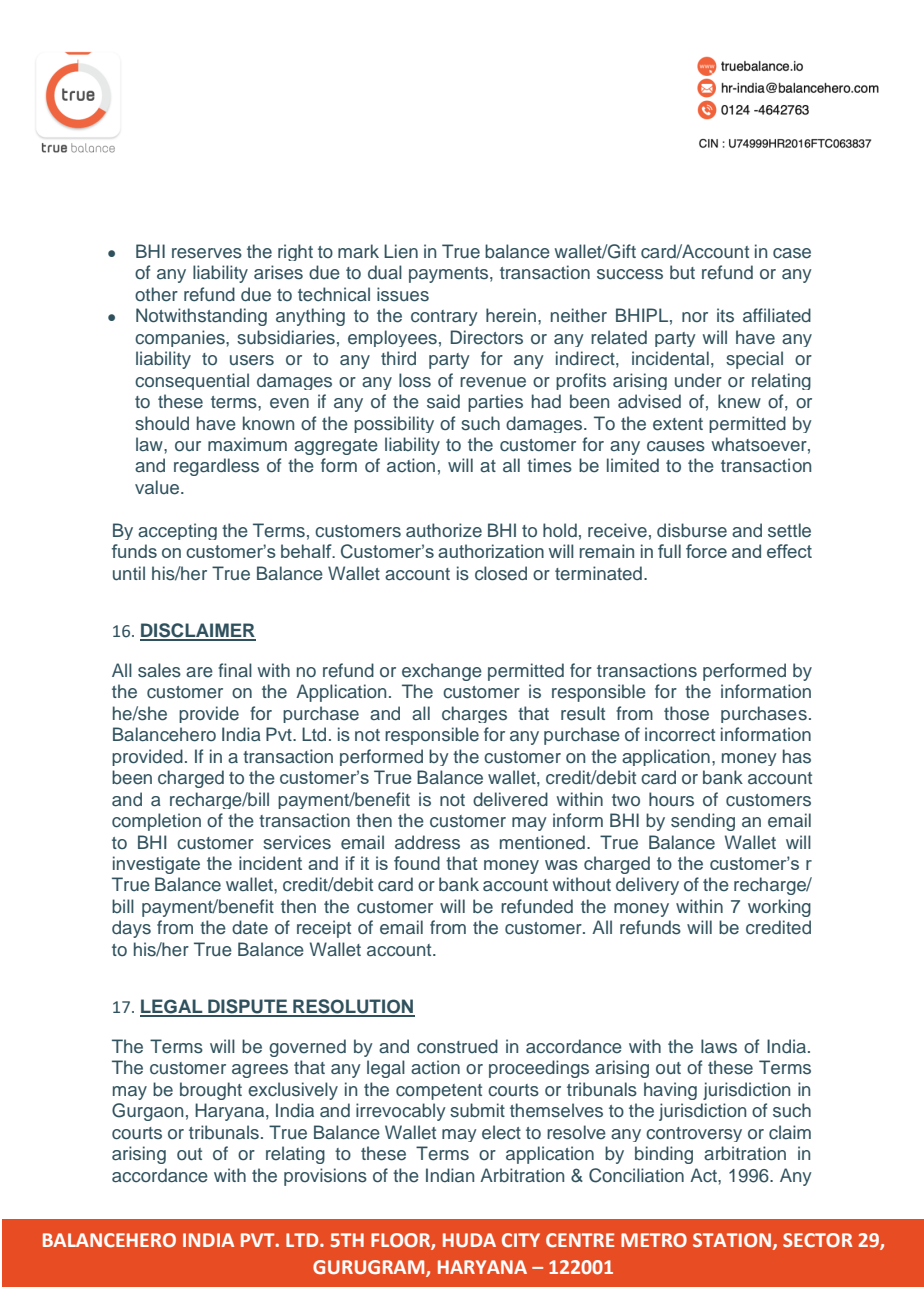  I want to click on reserves, so click(207, 253).
